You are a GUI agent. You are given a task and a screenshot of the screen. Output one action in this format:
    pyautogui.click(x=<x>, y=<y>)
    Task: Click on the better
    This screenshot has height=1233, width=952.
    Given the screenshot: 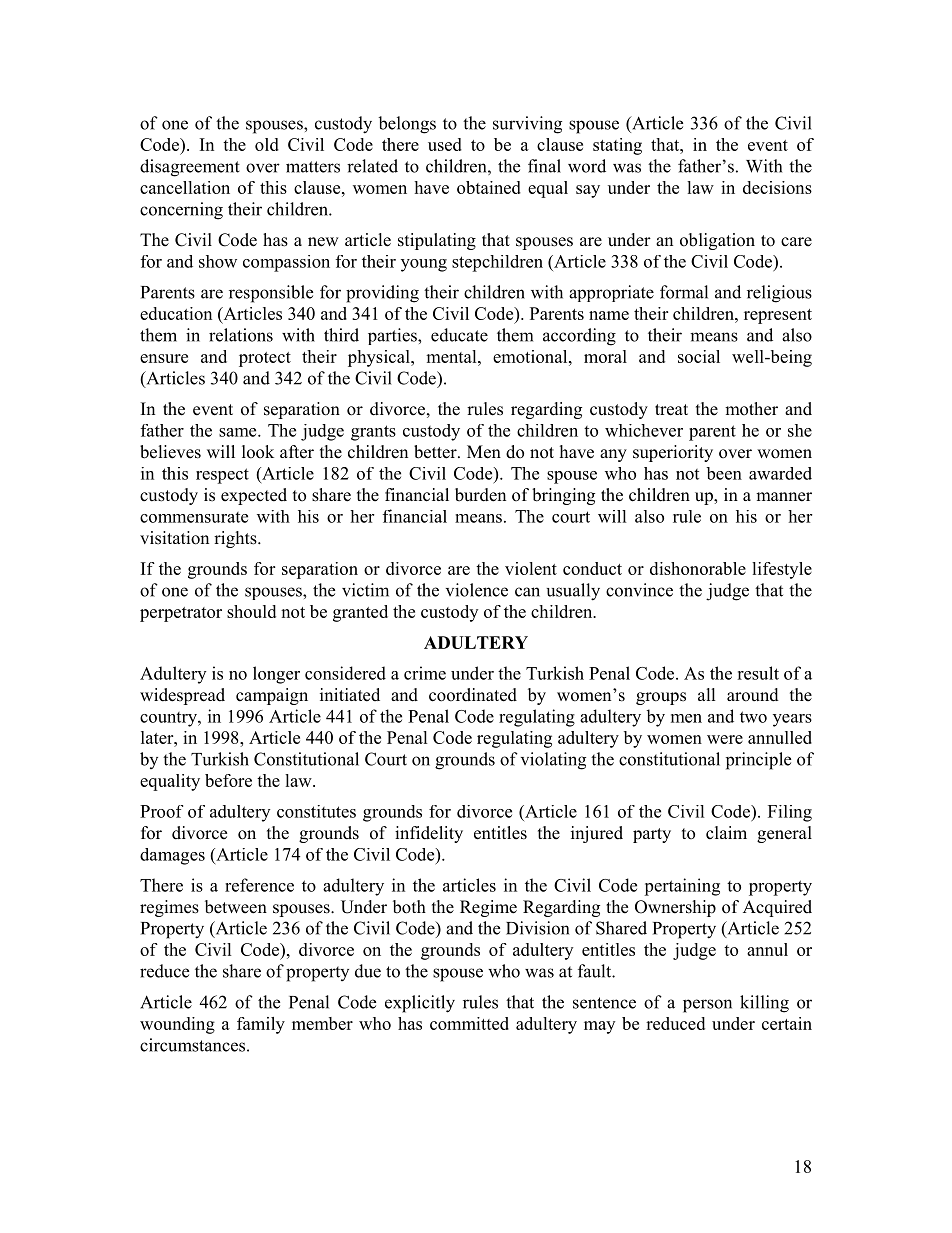 What is the action you would take?
    pyautogui.click(x=436, y=452)
